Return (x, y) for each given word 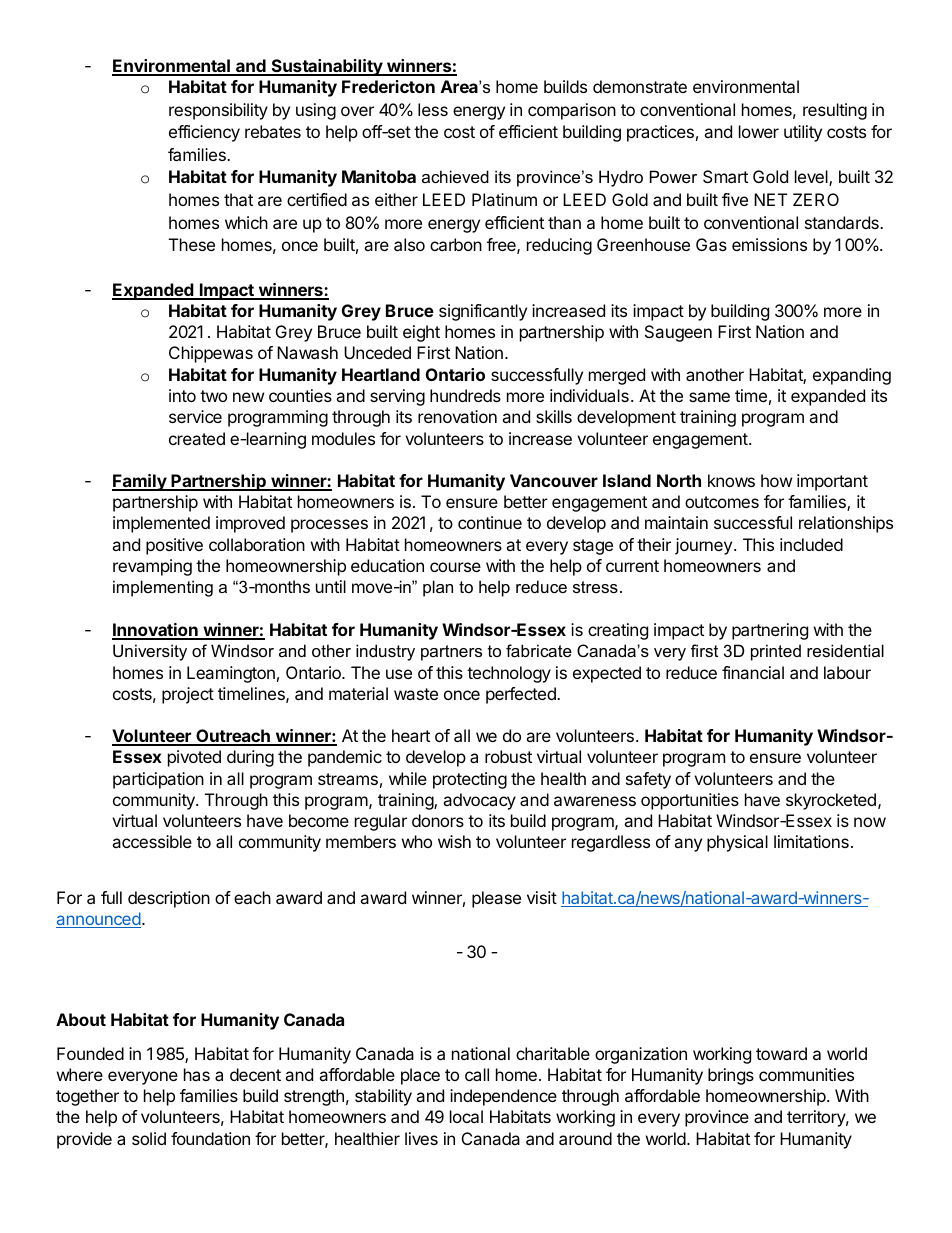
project (188, 695)
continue (490, 522)
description (169, 899)
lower (759, 131)
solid (149, 1138)
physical (737, 843)
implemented (161, 524)
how (776, 480)
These (192, 244)
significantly (483, 312)
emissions (769, 244)
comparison (572, 111)
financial (753, 672)
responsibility (218, 111)
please (496, 899)
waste (416, 694)
